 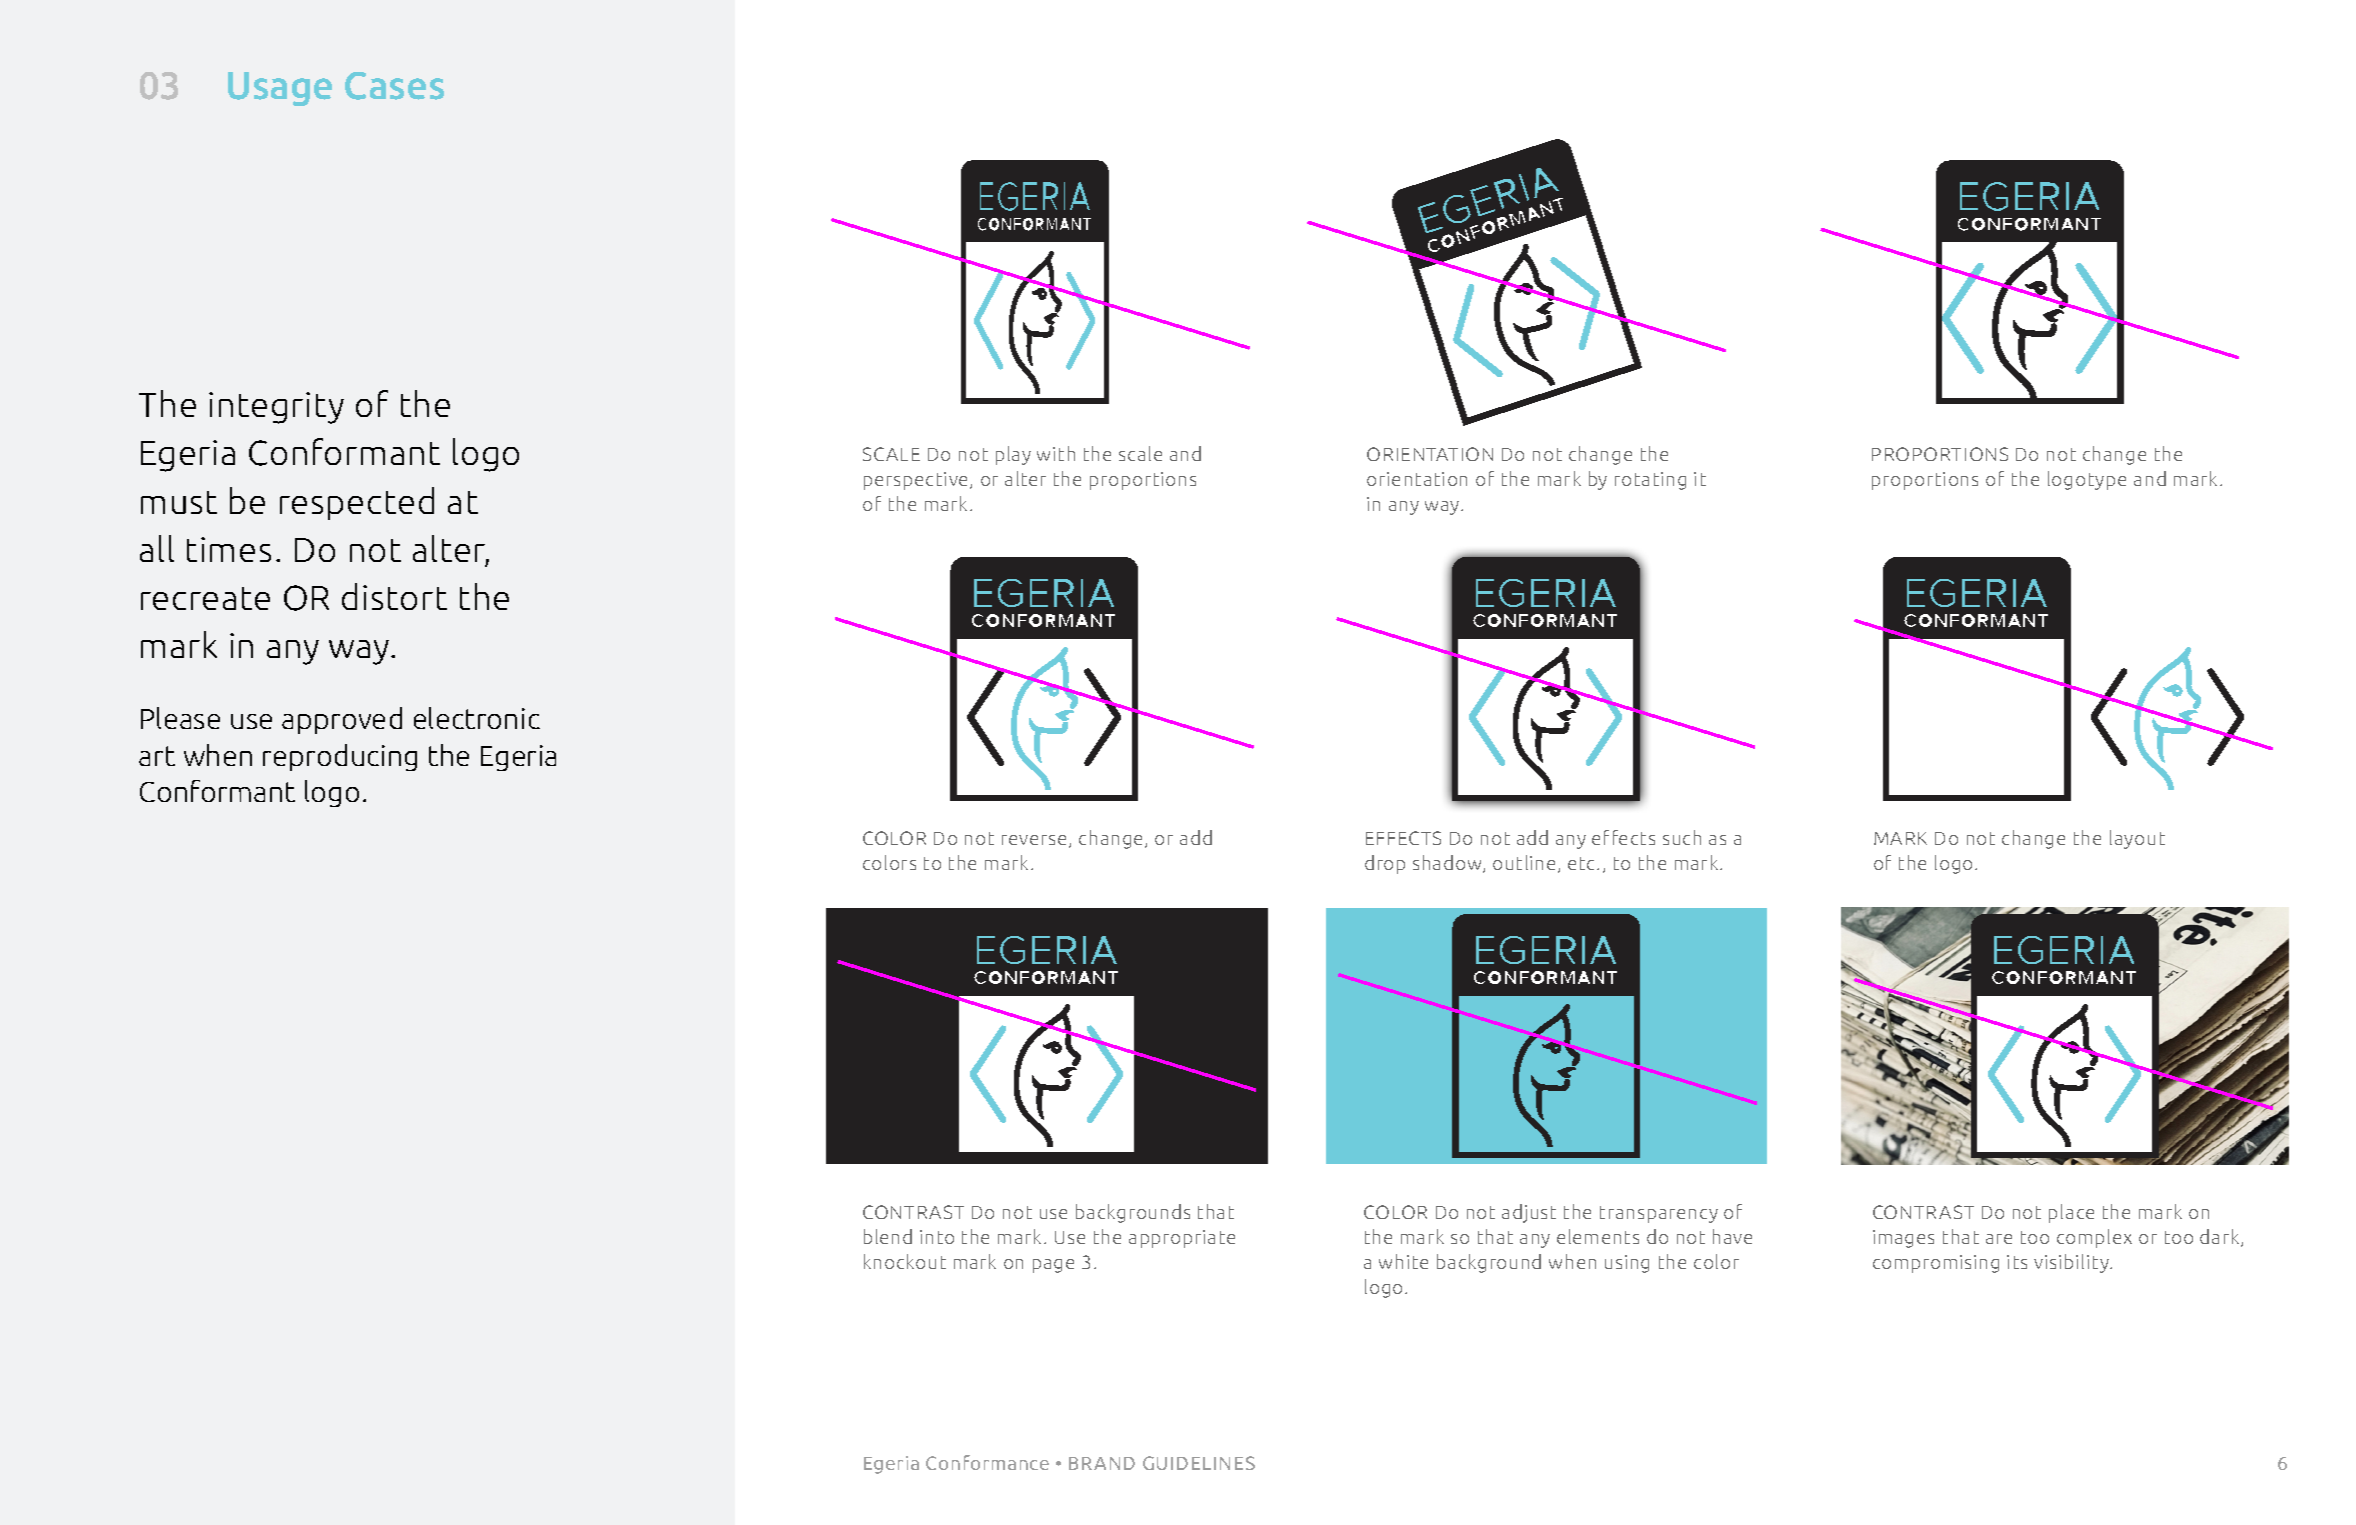 I want to click on layout, so click(x=2137, y=839).
